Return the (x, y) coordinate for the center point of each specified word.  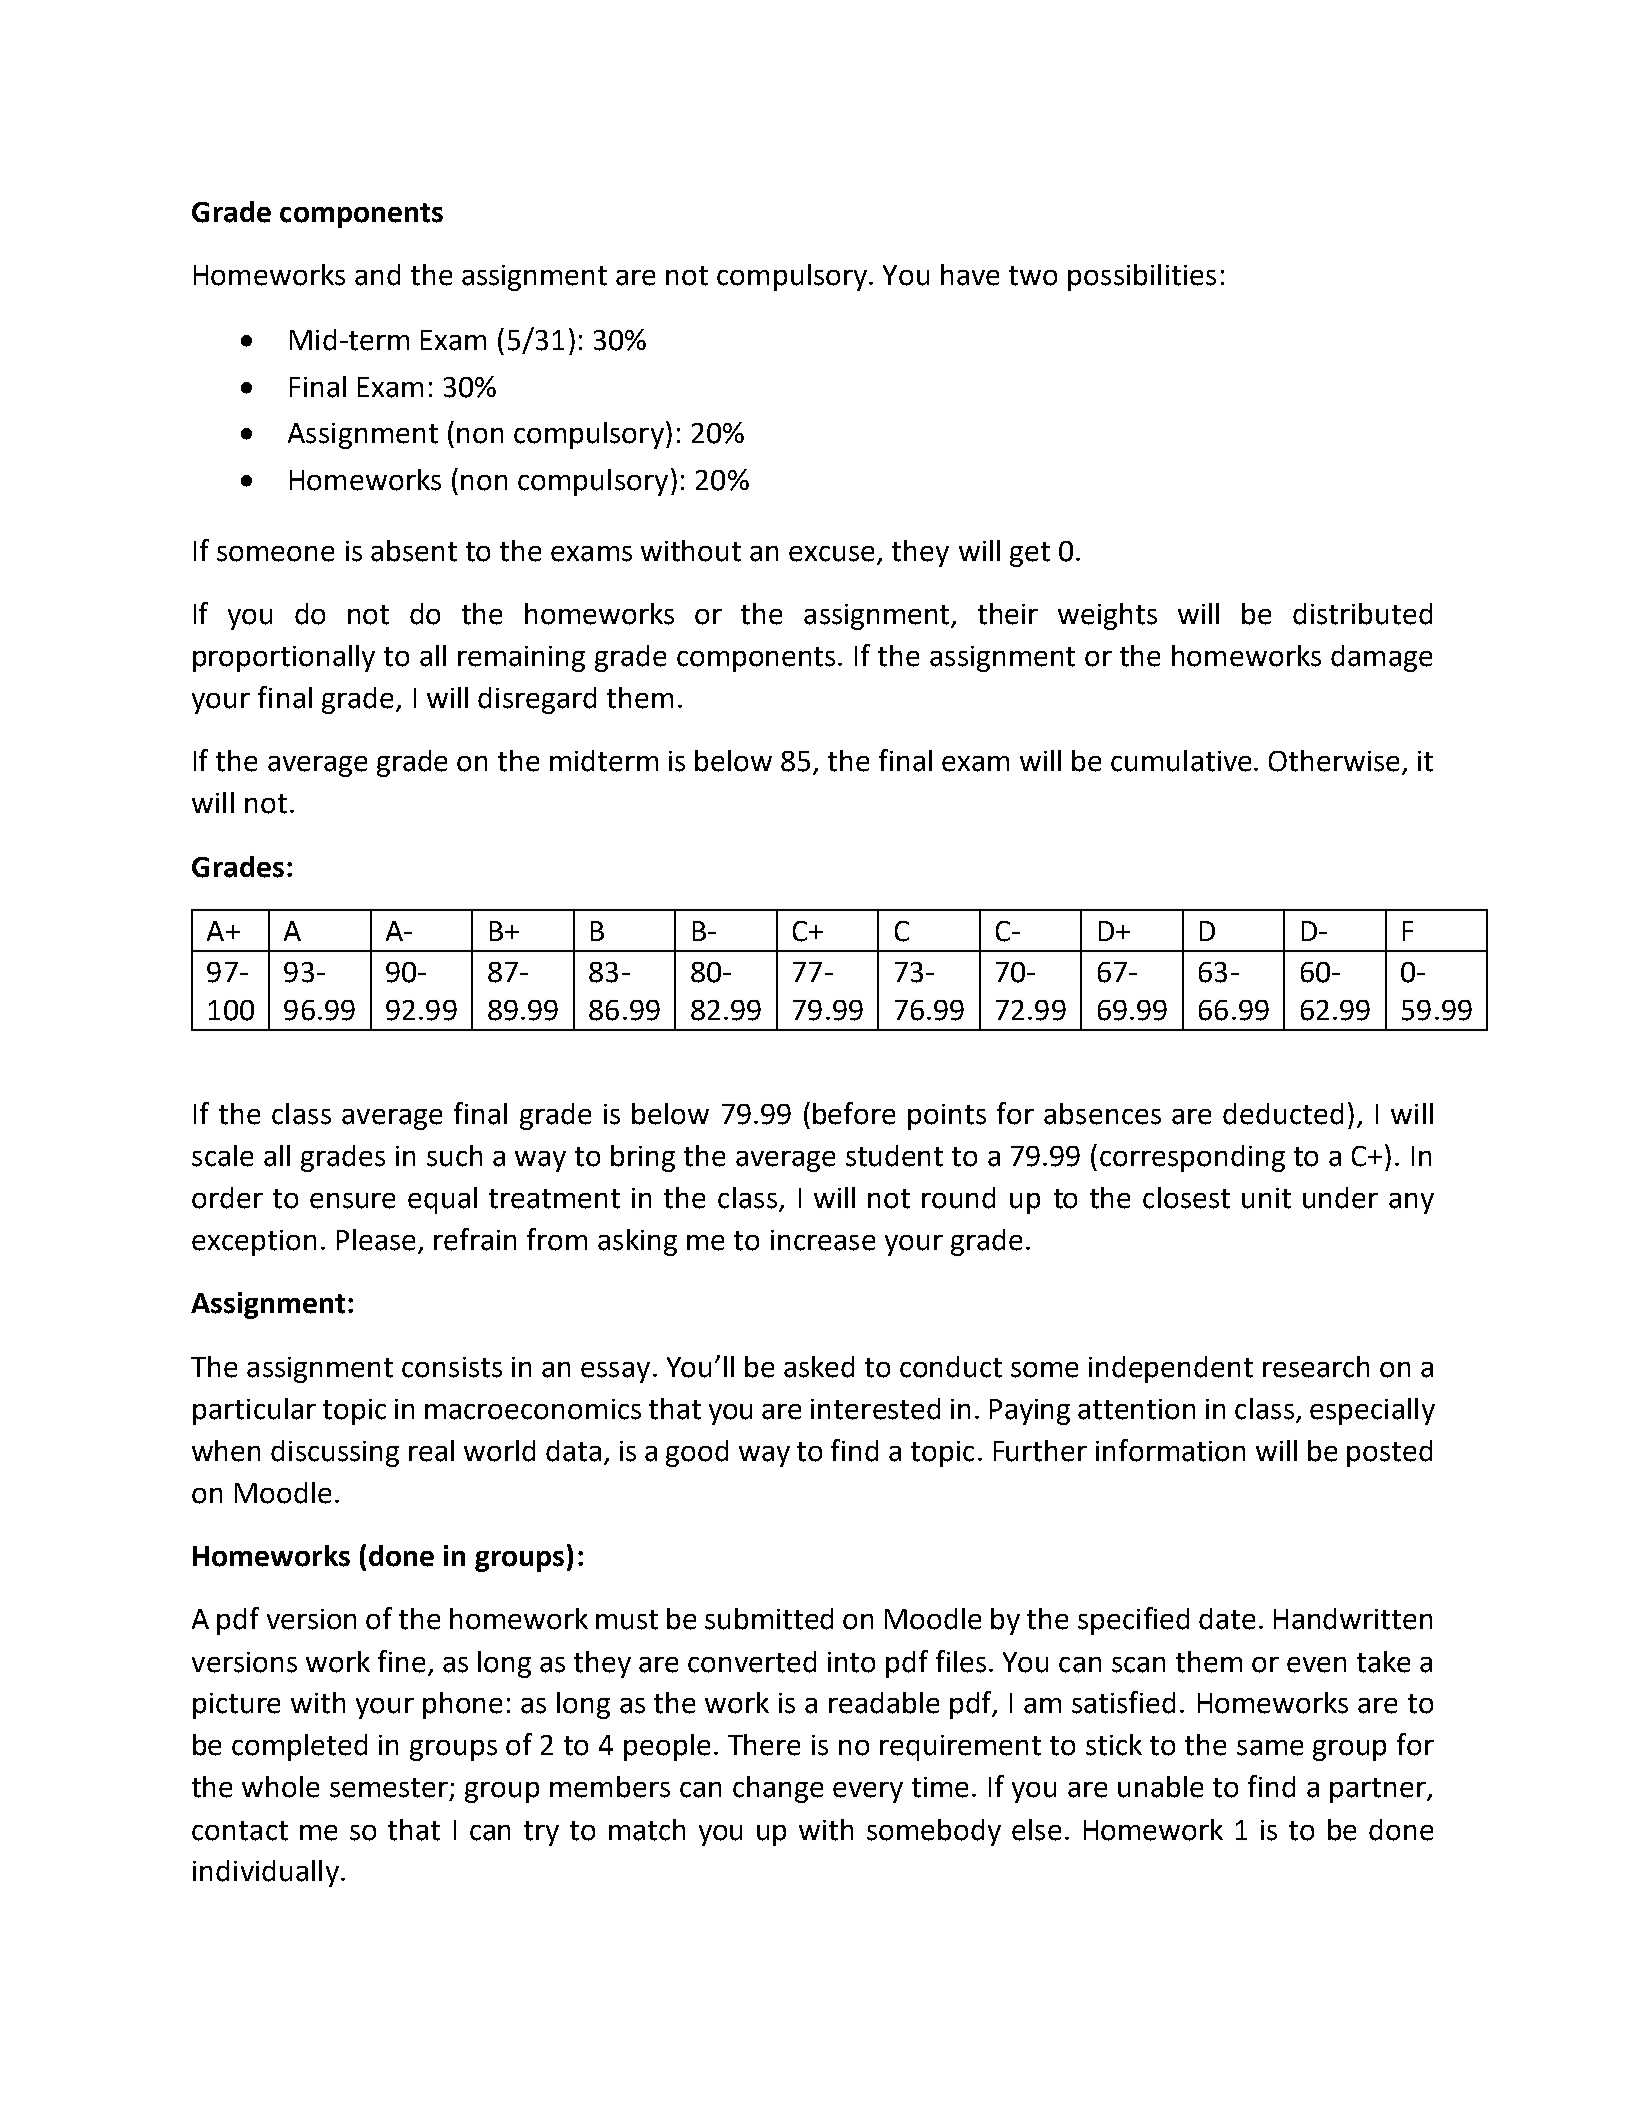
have (970, 275)
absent (414, 551)
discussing (335, 1453)
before (854, 1113)
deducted (1283, 1114)
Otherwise (1336, 762)
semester (390, 1789)
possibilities (1142, 277)
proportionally (284, 658)
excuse (831, 554)
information (1170, 1450)
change (778, 1789)
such (454, 1156)
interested (875, 1409)
